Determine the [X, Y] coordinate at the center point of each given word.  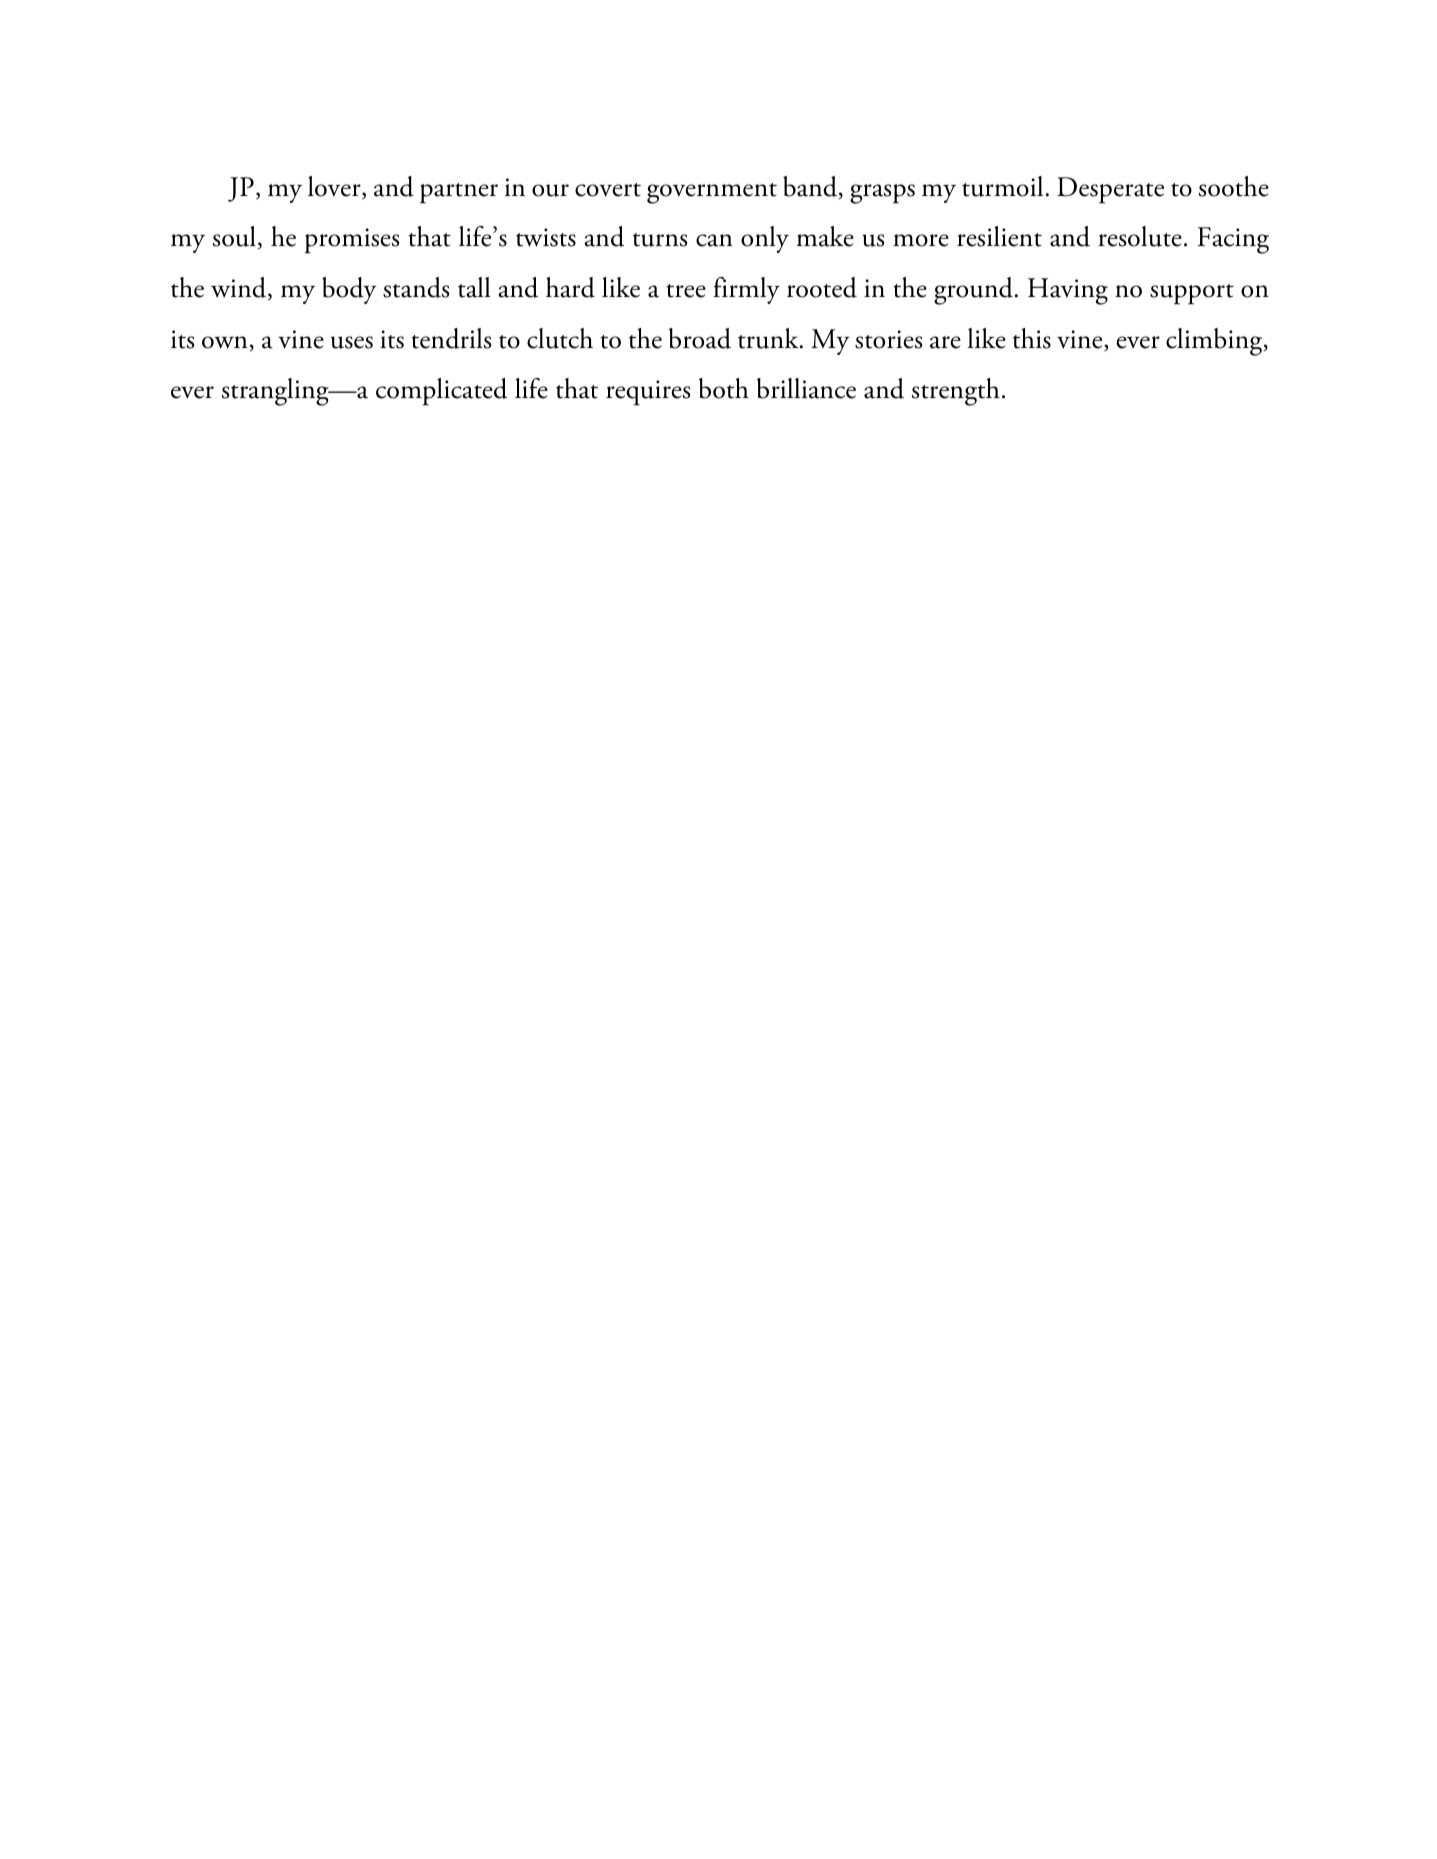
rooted [822, 287]
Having [1068, 291]
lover [335, 187]
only [765, 239]
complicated [441, 392]
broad [700, 338]
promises [352, 241]
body [349, 290]
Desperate [1110, 190]
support [1192, 294]
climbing [1215, 342]
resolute [1140, 236]
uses [352, 342]
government [712, 193]
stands [416, 287]
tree [686, 291]
